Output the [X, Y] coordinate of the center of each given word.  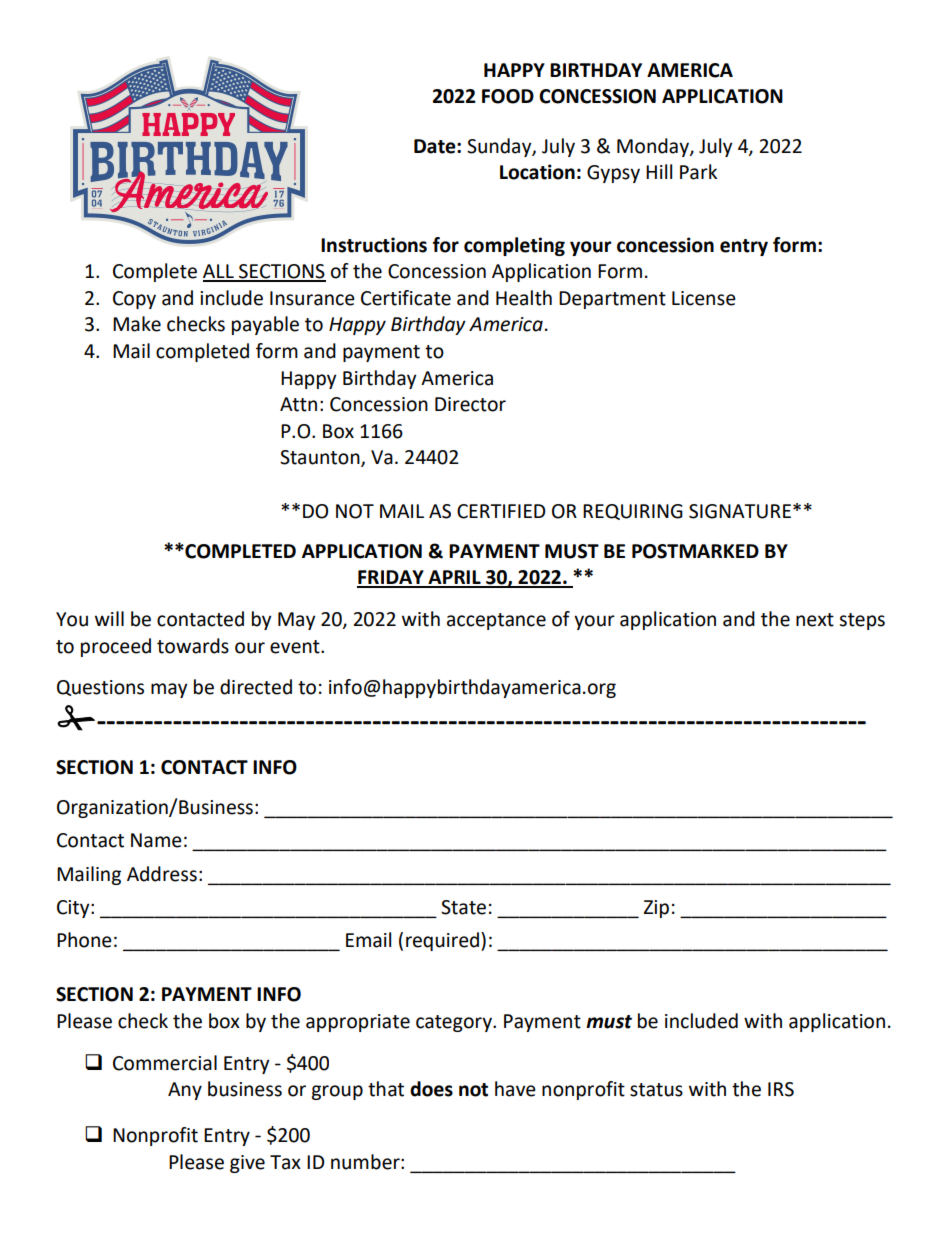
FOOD [508, 96]
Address [162, 874]
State [463, 907]
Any [185, 1091]
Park [698, 172]
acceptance [496, 621]
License [704, 298]
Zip [656, 909]
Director [470, 404]
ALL [219, 272]
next [815, 620]
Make [137, 324]
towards [193, 646]
